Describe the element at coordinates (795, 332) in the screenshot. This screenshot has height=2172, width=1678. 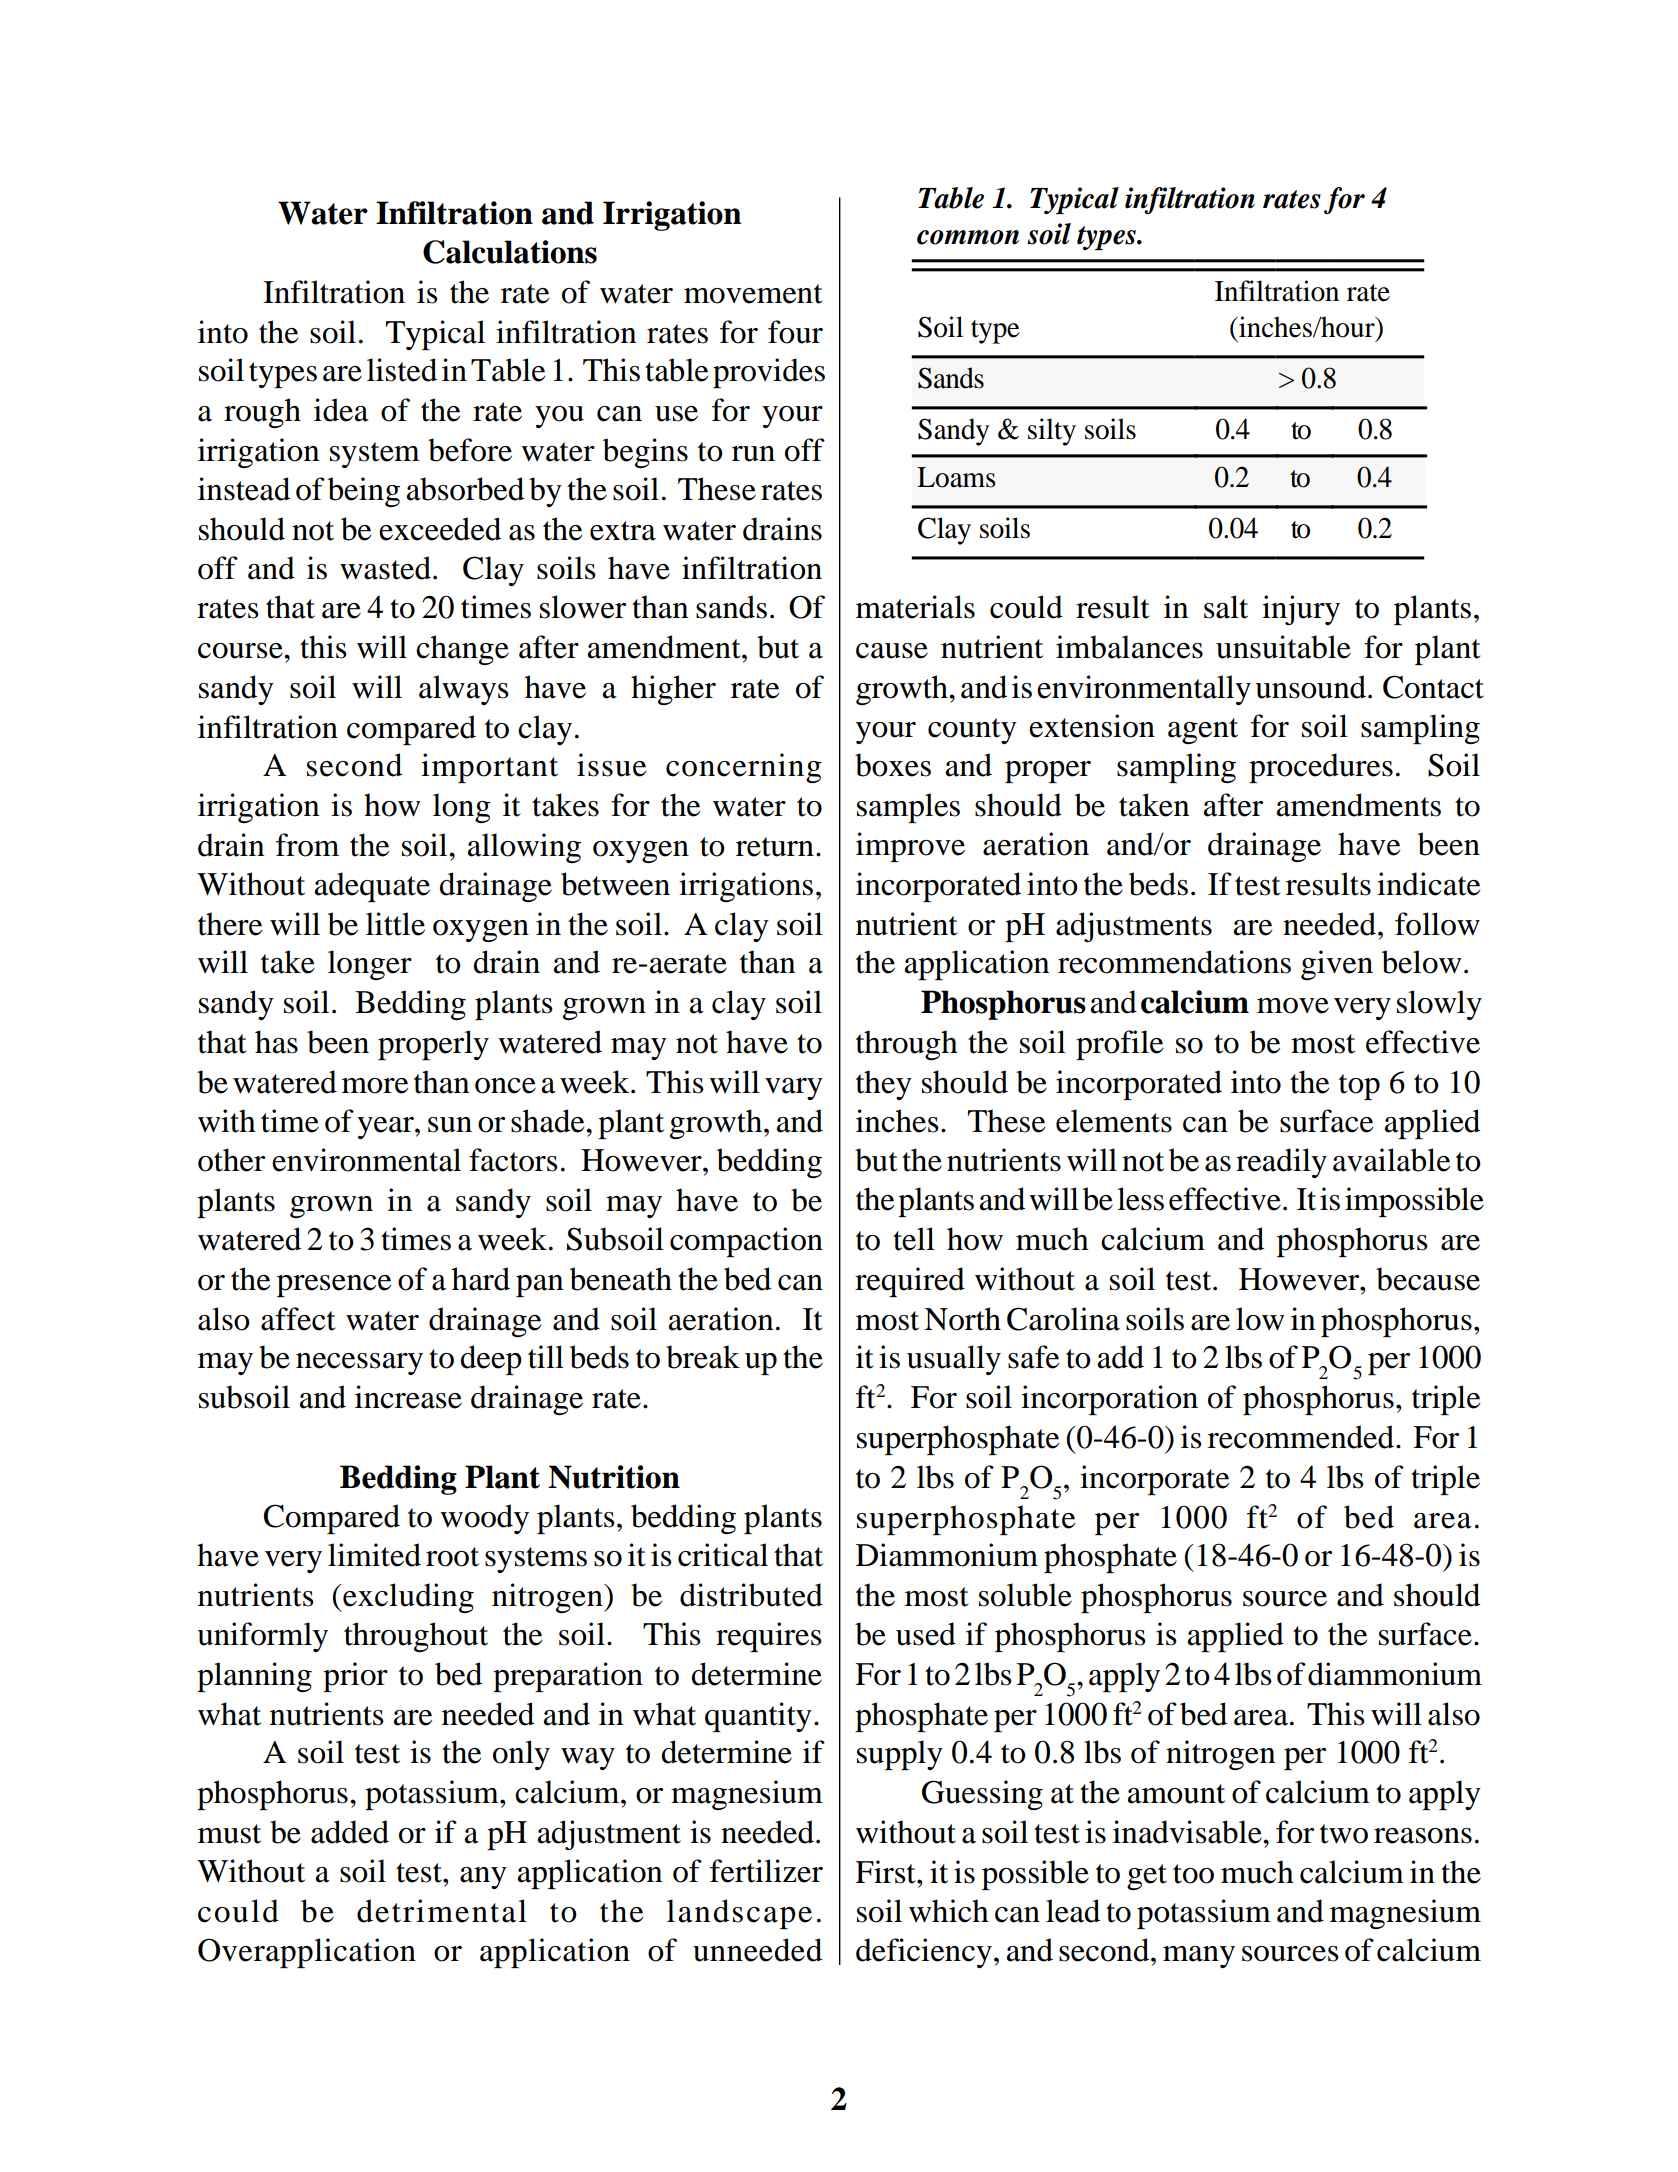
I see `four` at that location.
